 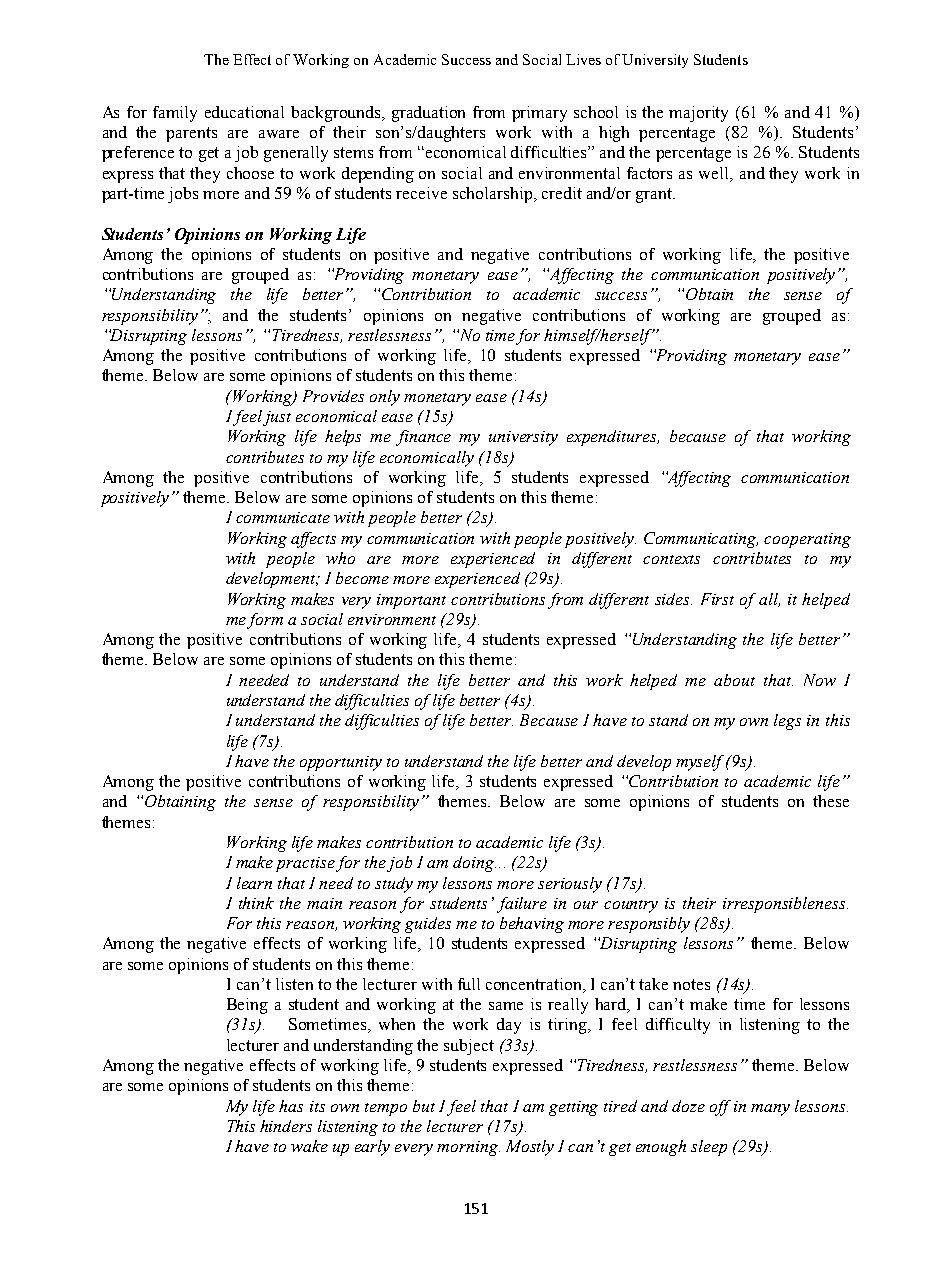 I want to click on educational, so click(x=244, y=112).
